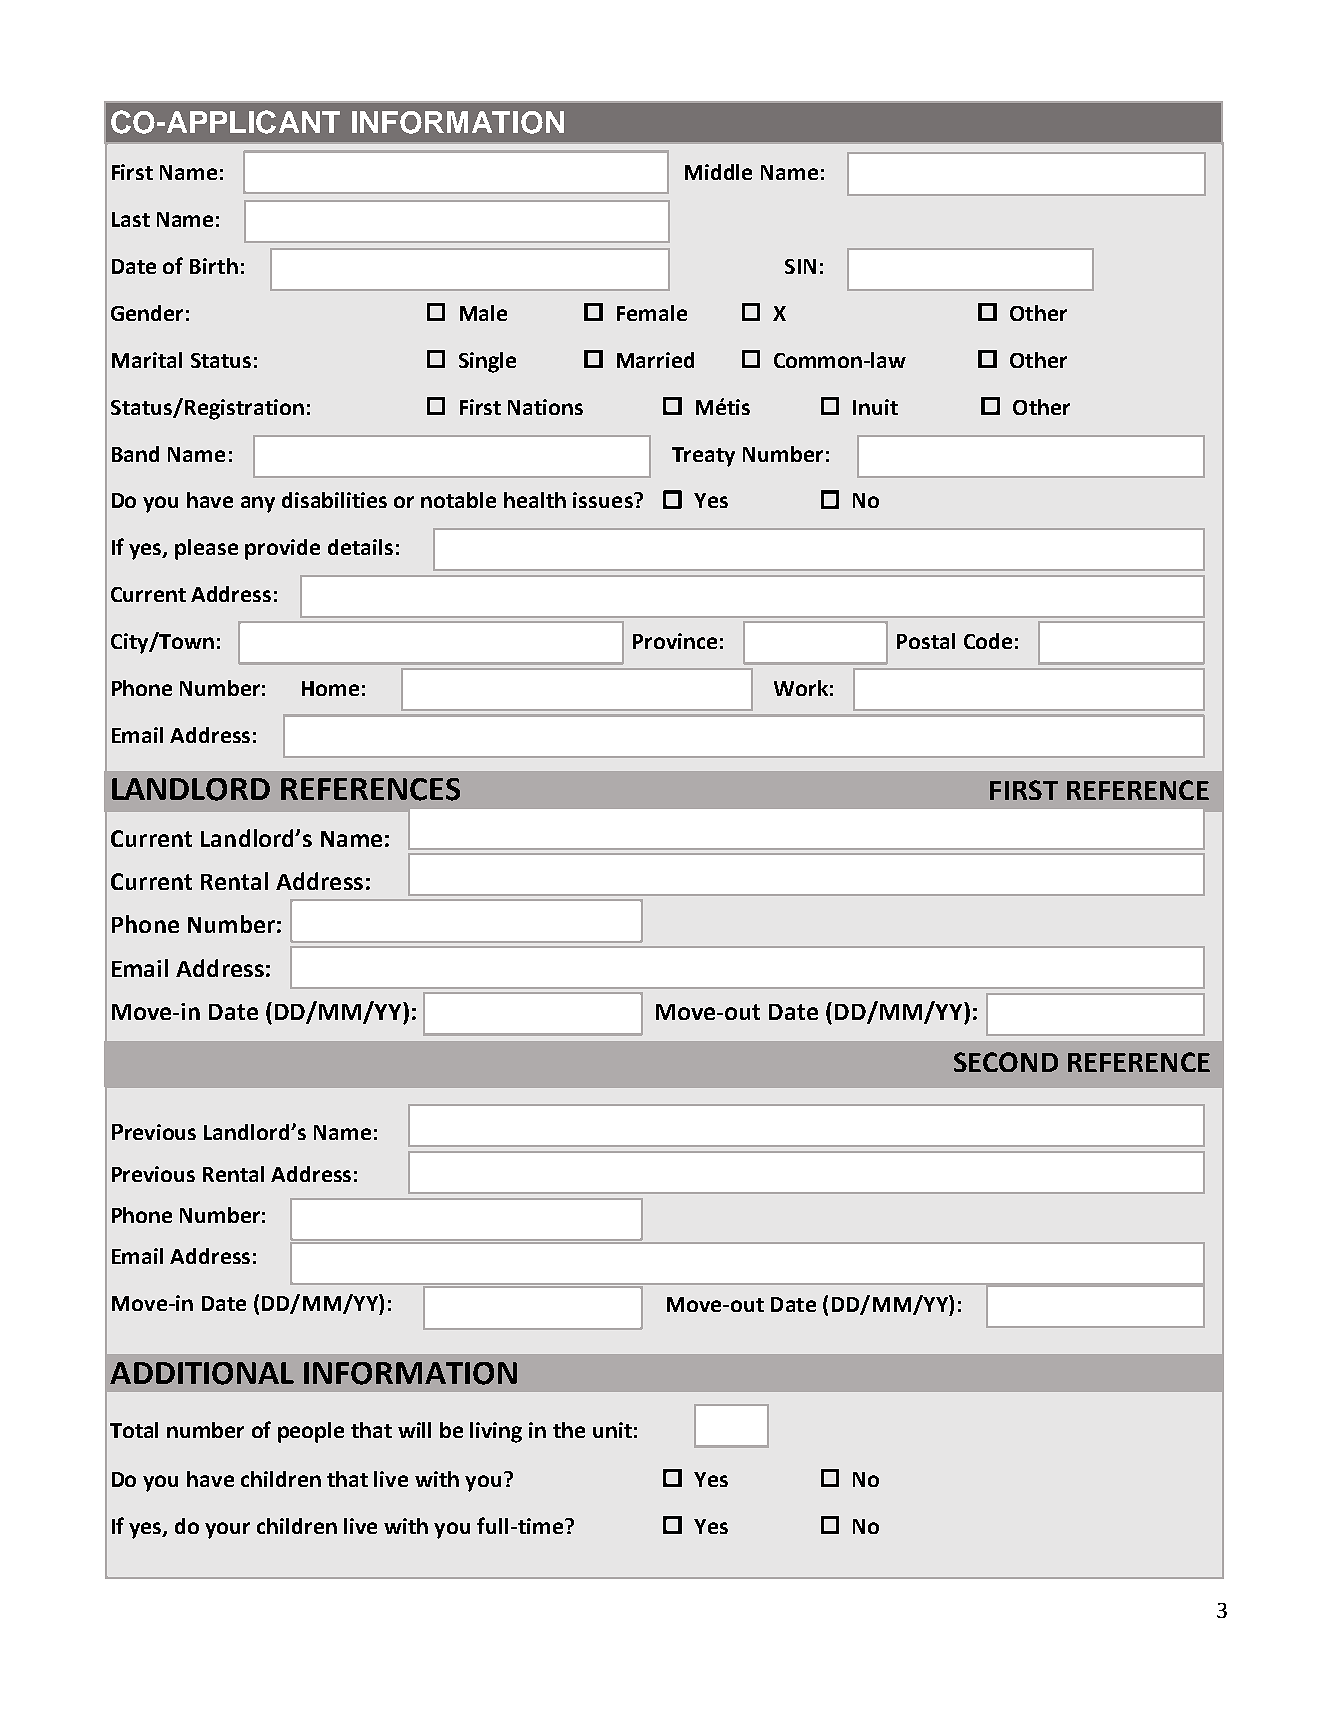 This screenshot has height=1733, width=1339. Describe the element at coordinates (926, 641) in the screenshot. I see `Postal` at that location.
